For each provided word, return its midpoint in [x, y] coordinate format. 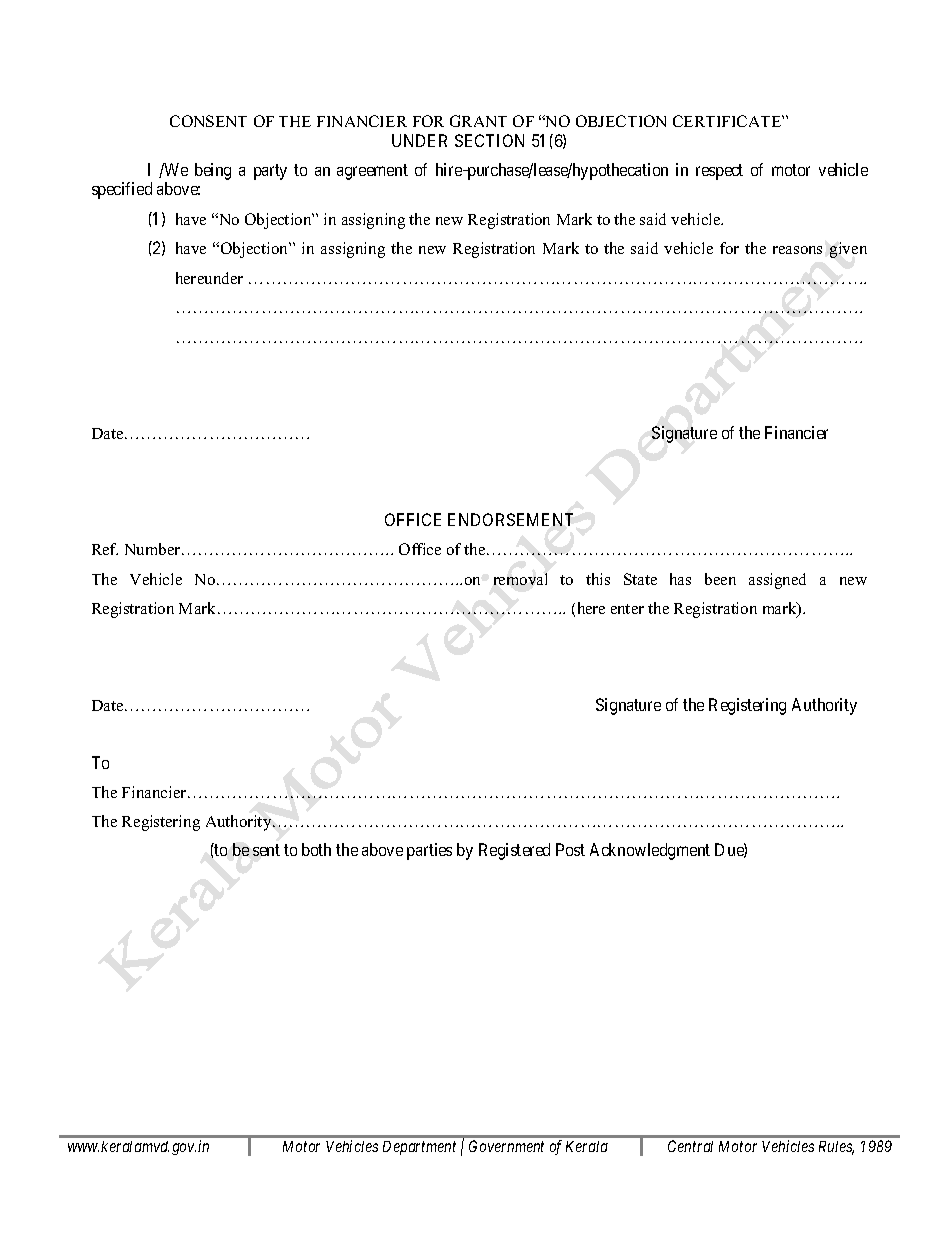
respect [719, 172]
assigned [777, 581]
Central [690, 1146]
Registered [514, 851]
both [316, 849]
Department [419, 1148]
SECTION [489, 140]
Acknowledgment [650, 851]
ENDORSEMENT [510, 519]
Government [506, 1146]
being [213, 171]
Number [154, 549]
